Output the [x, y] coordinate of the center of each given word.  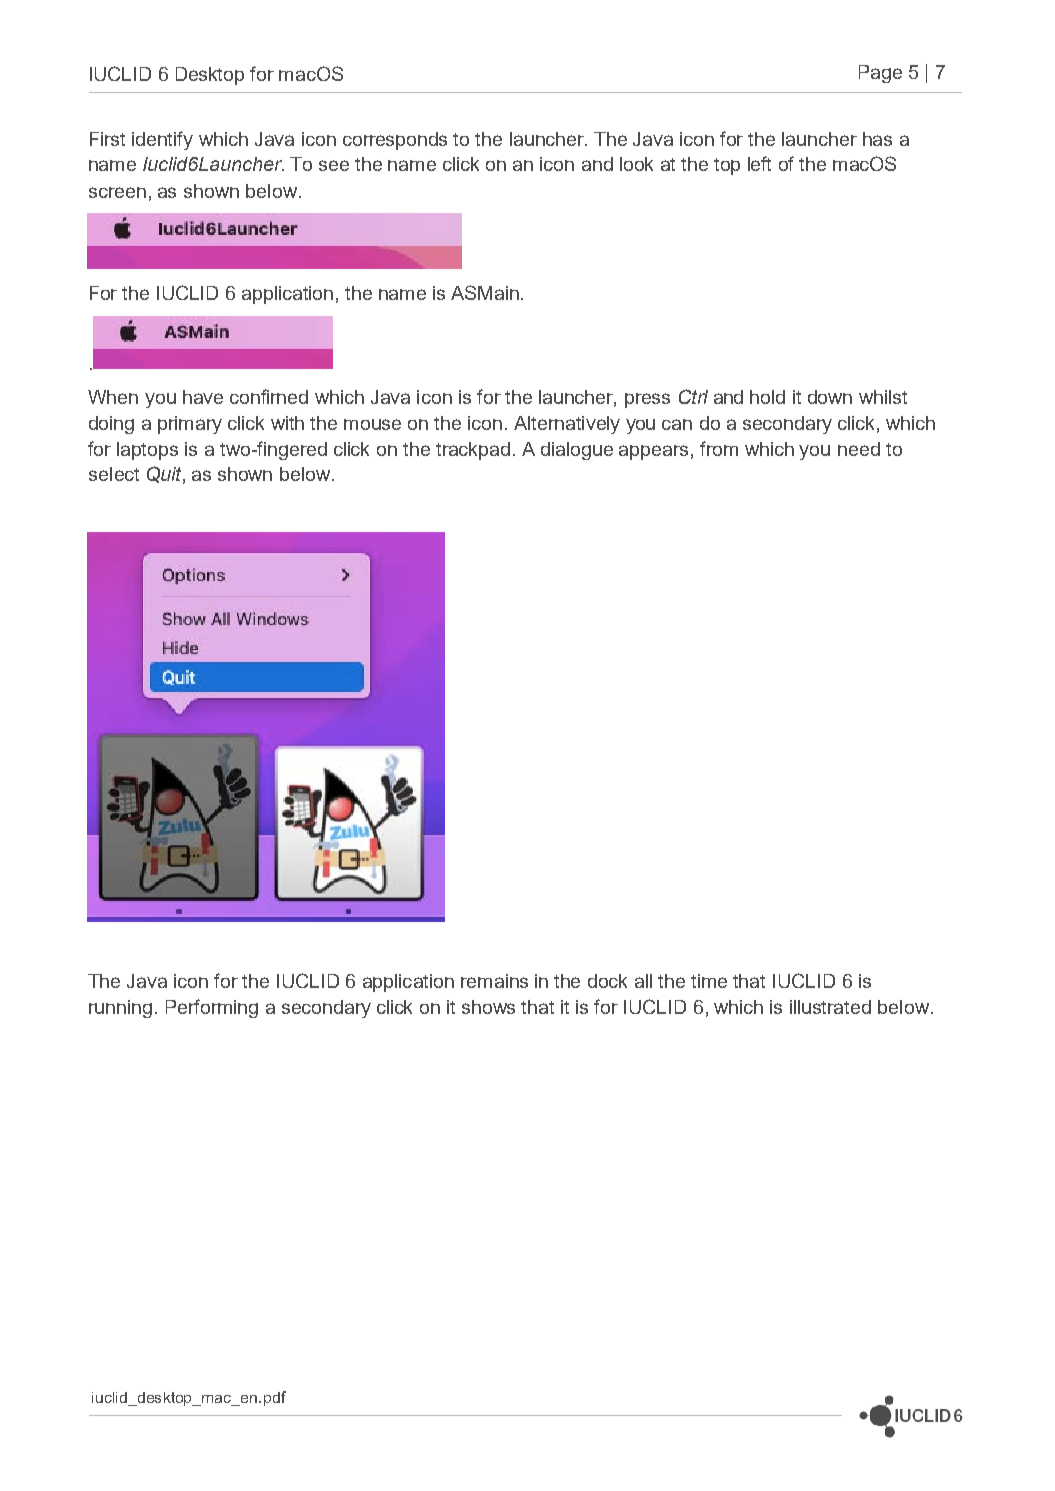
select [114, 474]
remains [494, 981]
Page [880, 74]
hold [767, 397]
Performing [212, 1008]
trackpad [473, 451]
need [859, 449]
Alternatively [567, 425]
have [203, 397]
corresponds [395, 141]
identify [162, 140]
